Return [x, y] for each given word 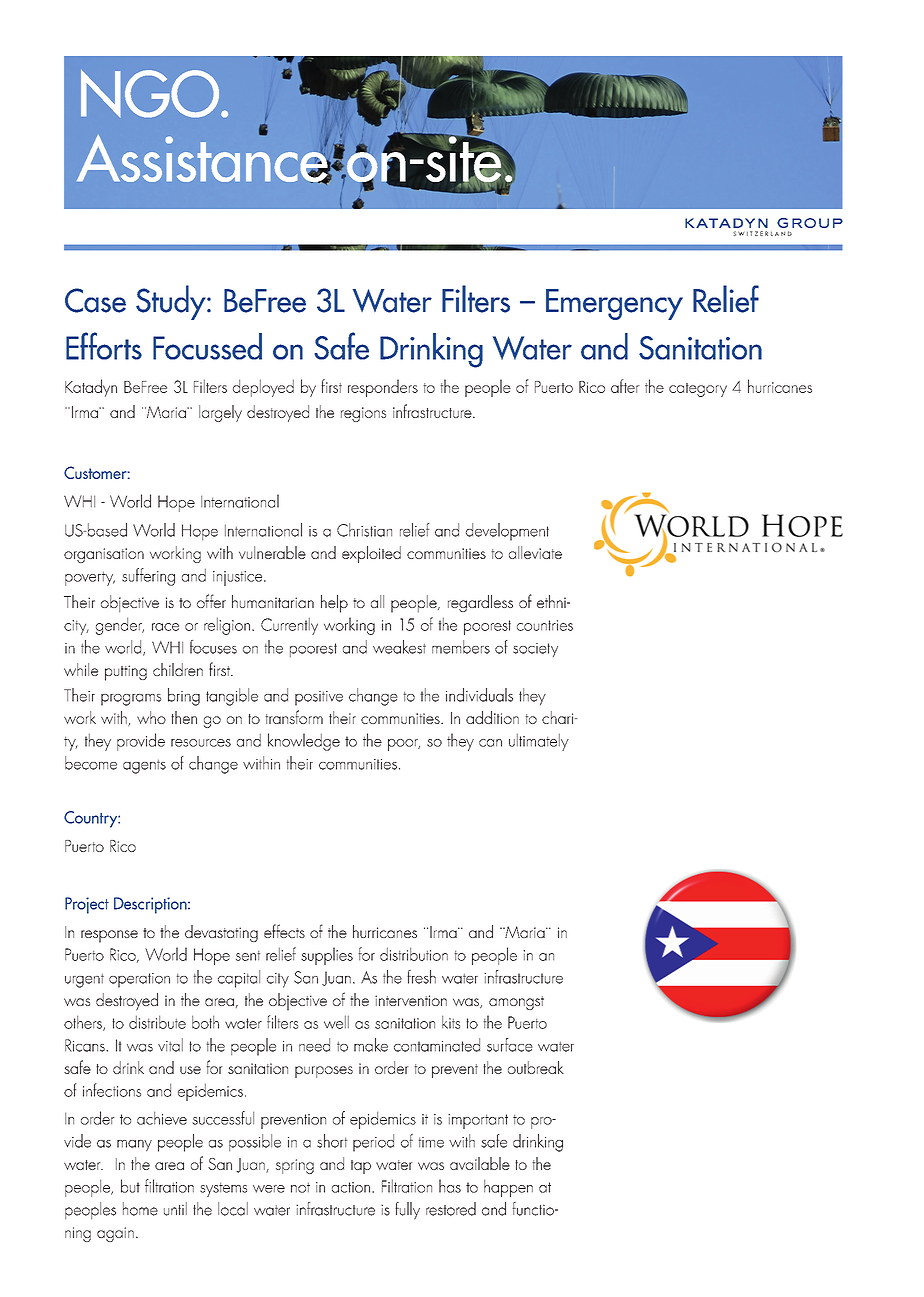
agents [144, 766]
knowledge [304, 742]
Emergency [614, 304]
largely [220, 413]
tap [361, 1167]
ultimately [539, 742]
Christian [364, 530]
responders [383, 388]
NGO [151, 94]
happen [508, 1188]
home [140, 1209]
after [625, 386]
